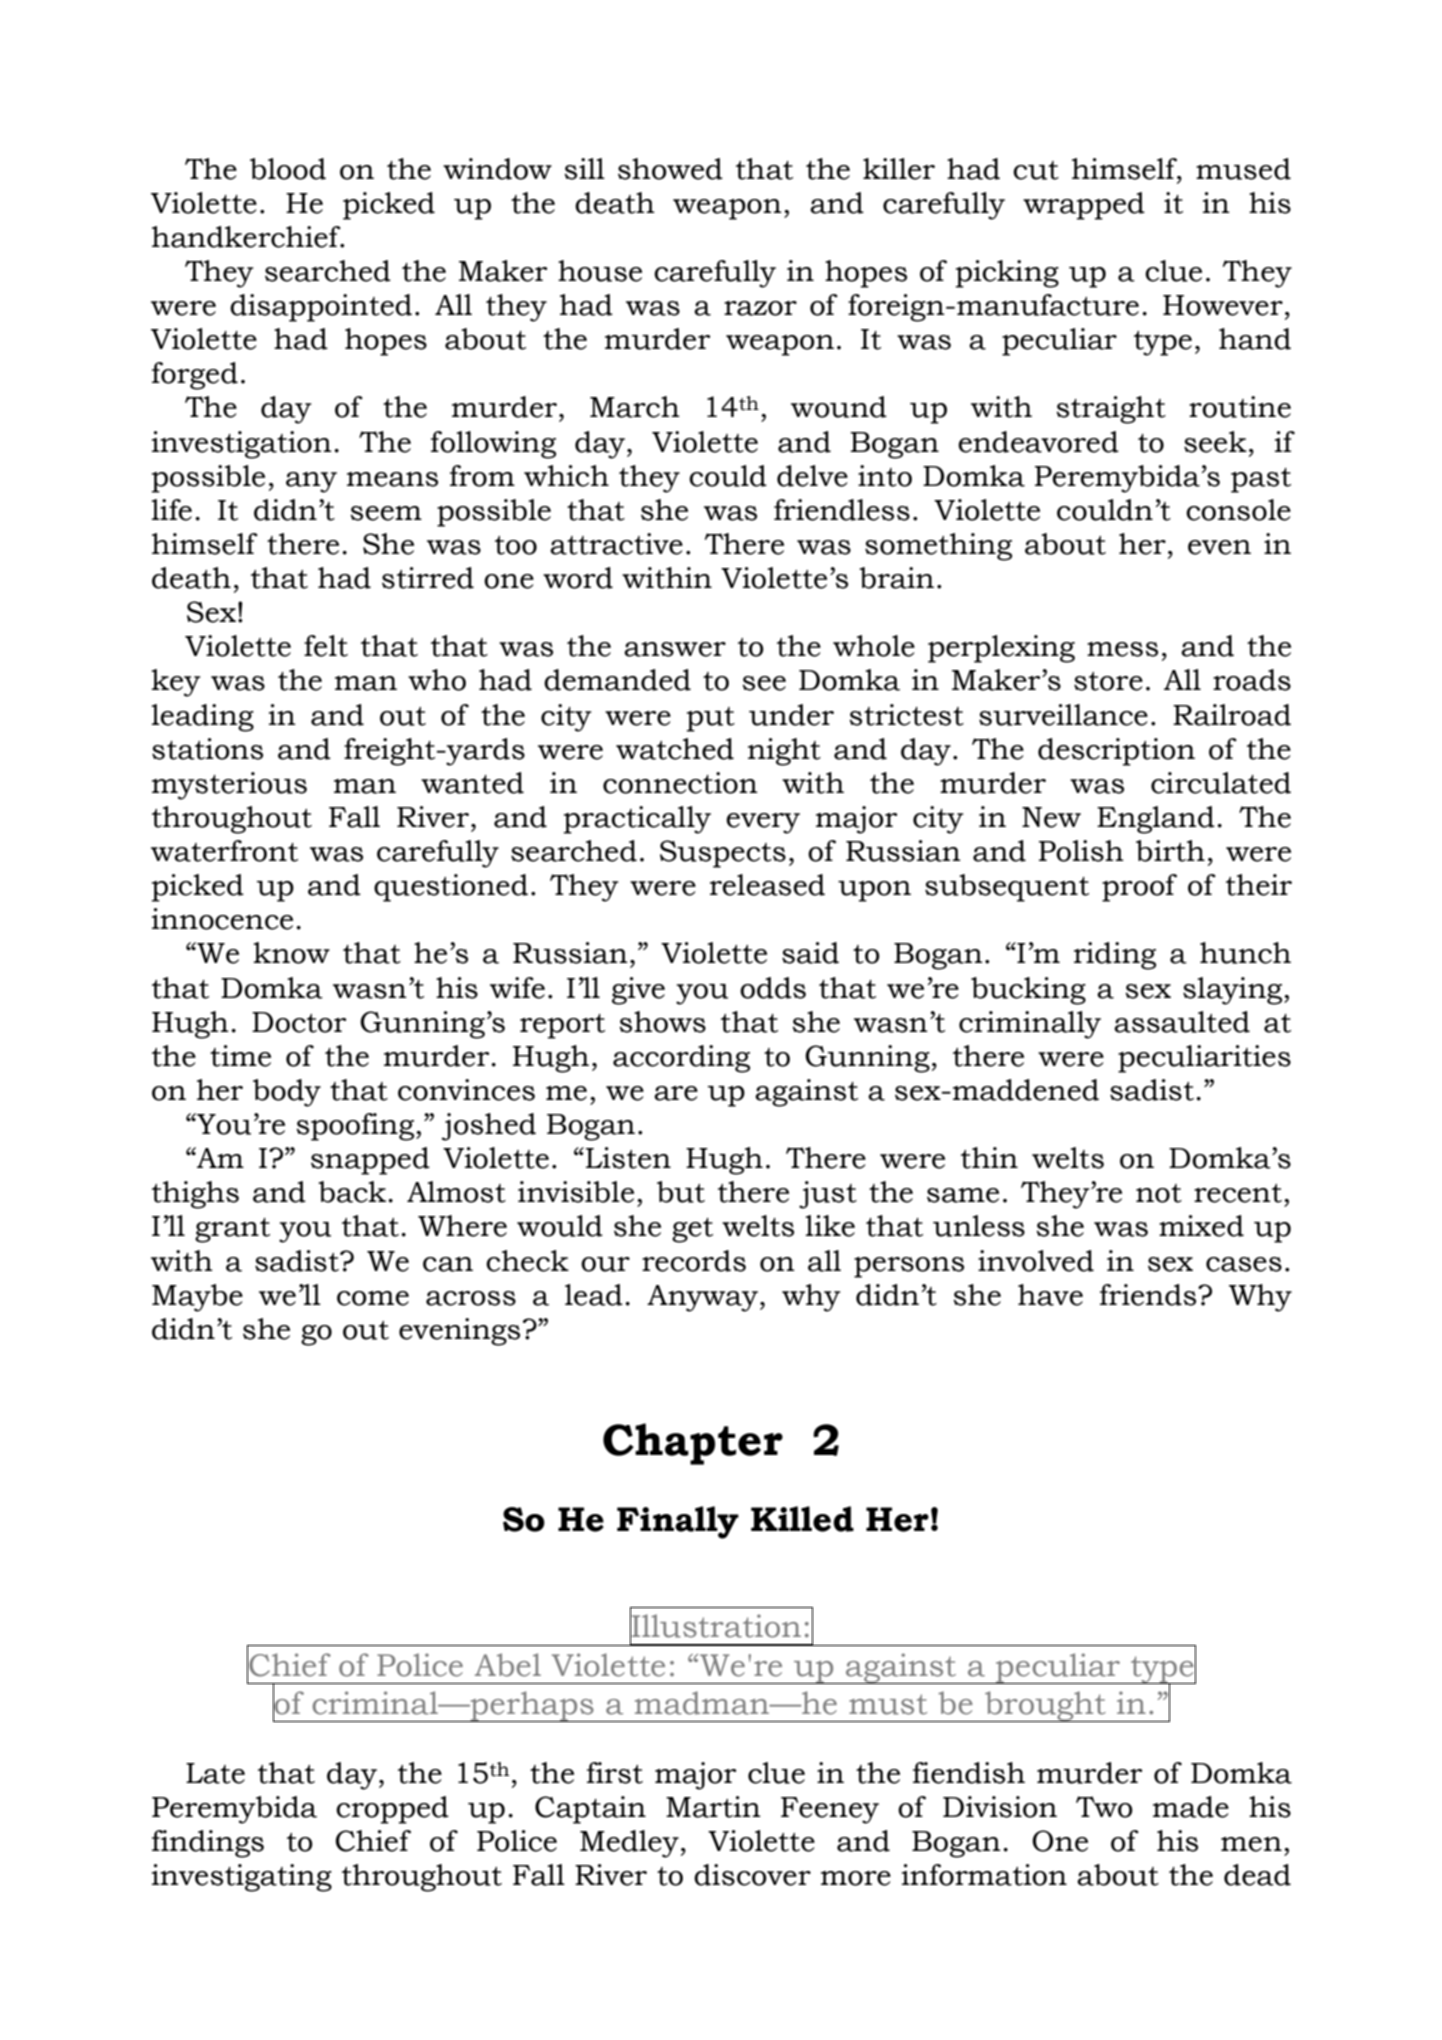  Describe the element at coordinates (229, 786) in the document. I see `mysterious` at that location.
